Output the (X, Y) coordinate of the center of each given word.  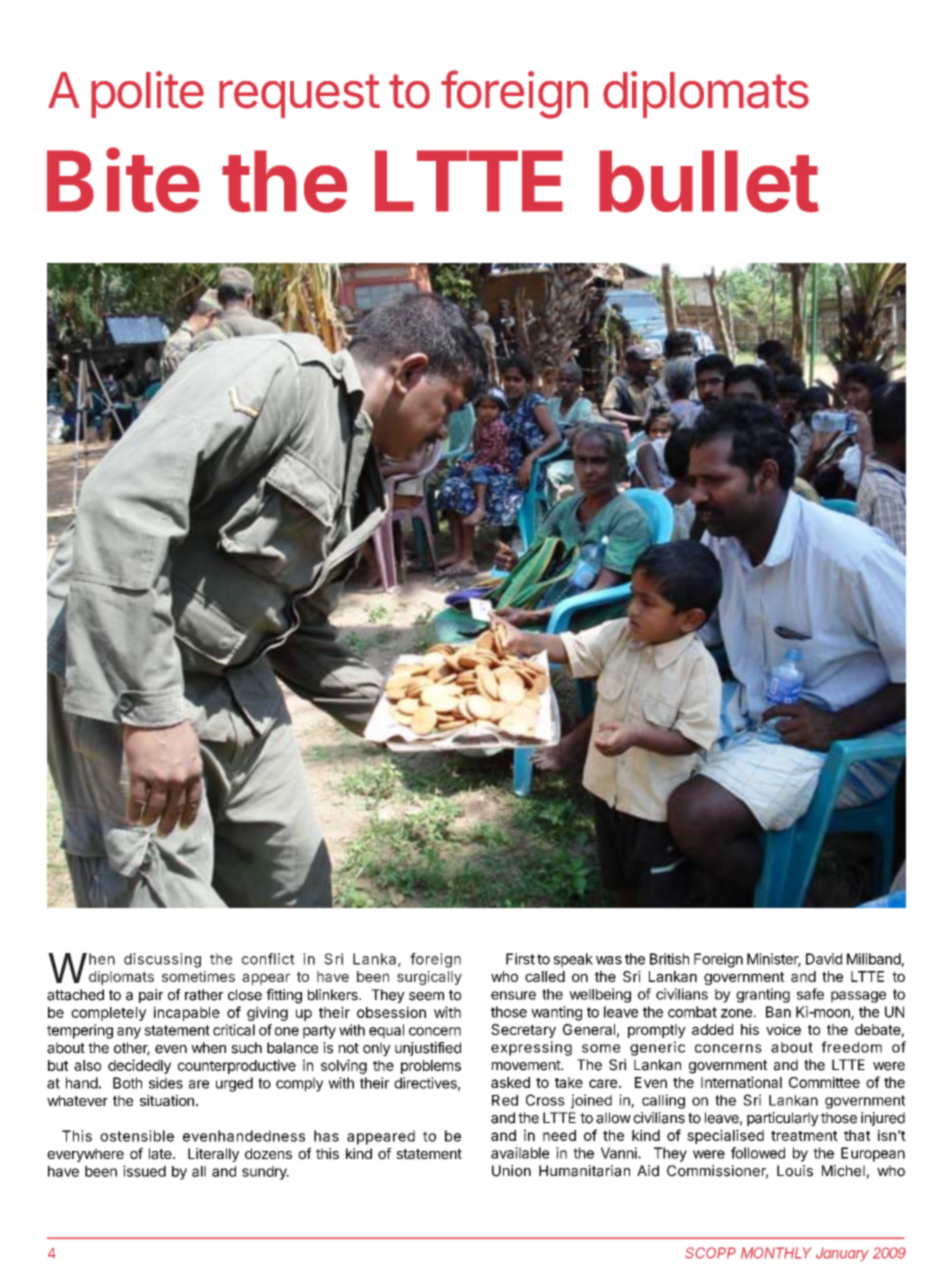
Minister (774, 960)
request (299, 96)
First (520, 959)
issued (144, 1171)
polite (147, 94)
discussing (162, 960)
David (824, 959)
